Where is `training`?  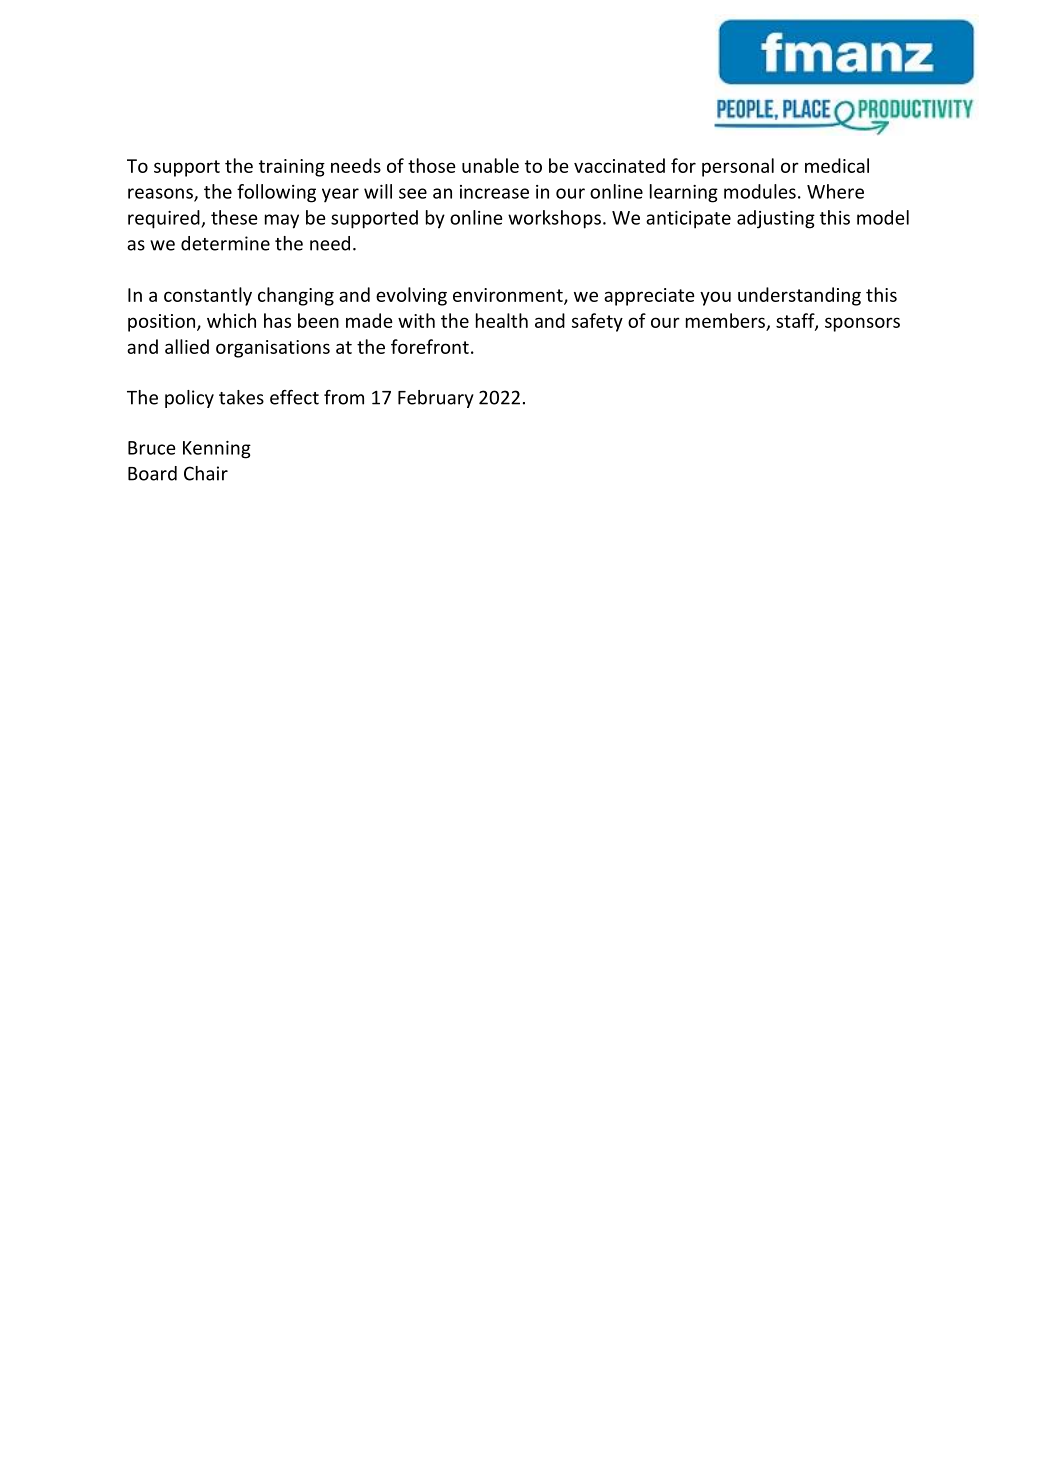
training is located at coordinates (292, 168).
